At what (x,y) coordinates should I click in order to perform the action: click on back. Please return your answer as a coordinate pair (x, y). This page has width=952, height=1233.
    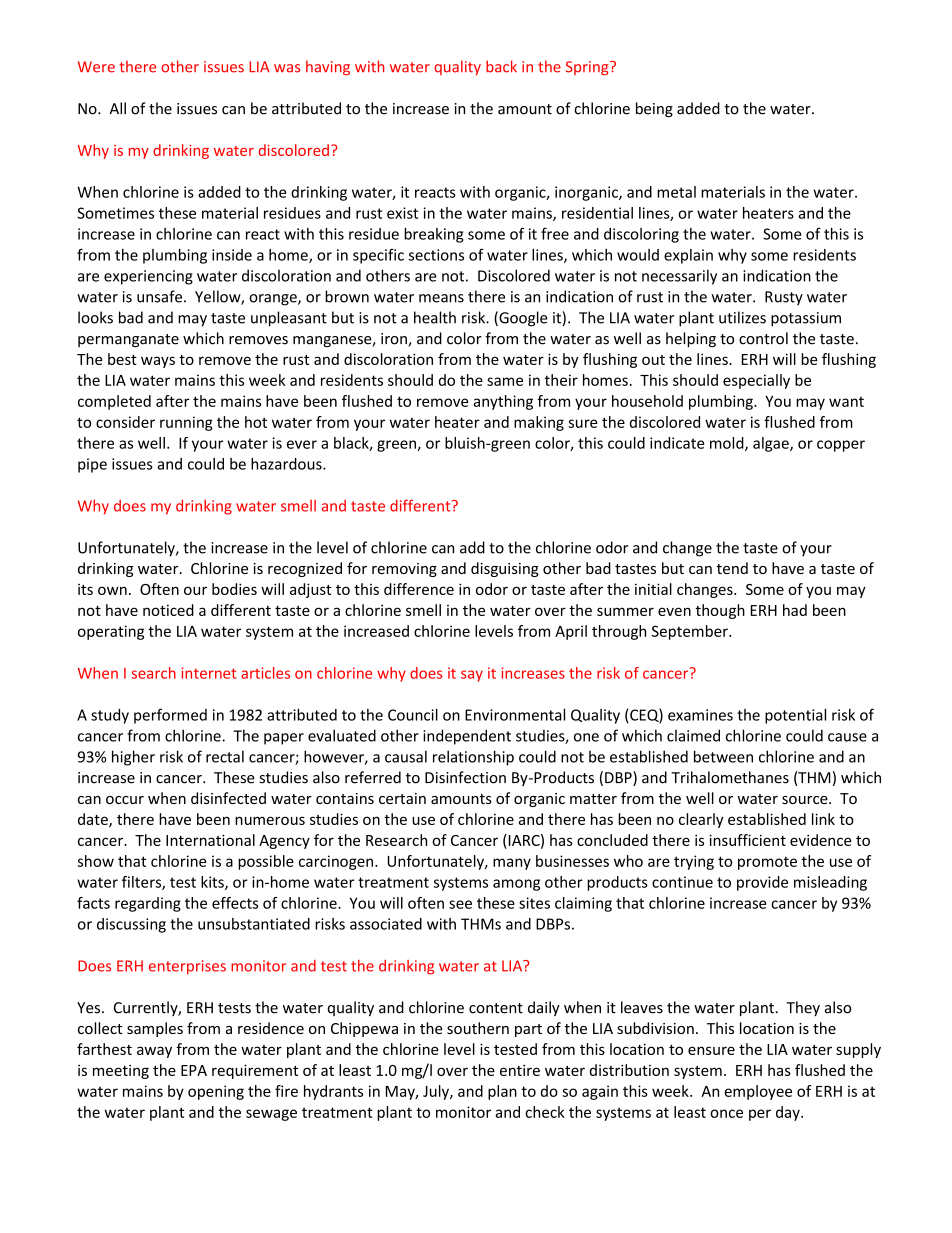
    Looking at the image, I should click on (501, 66).
